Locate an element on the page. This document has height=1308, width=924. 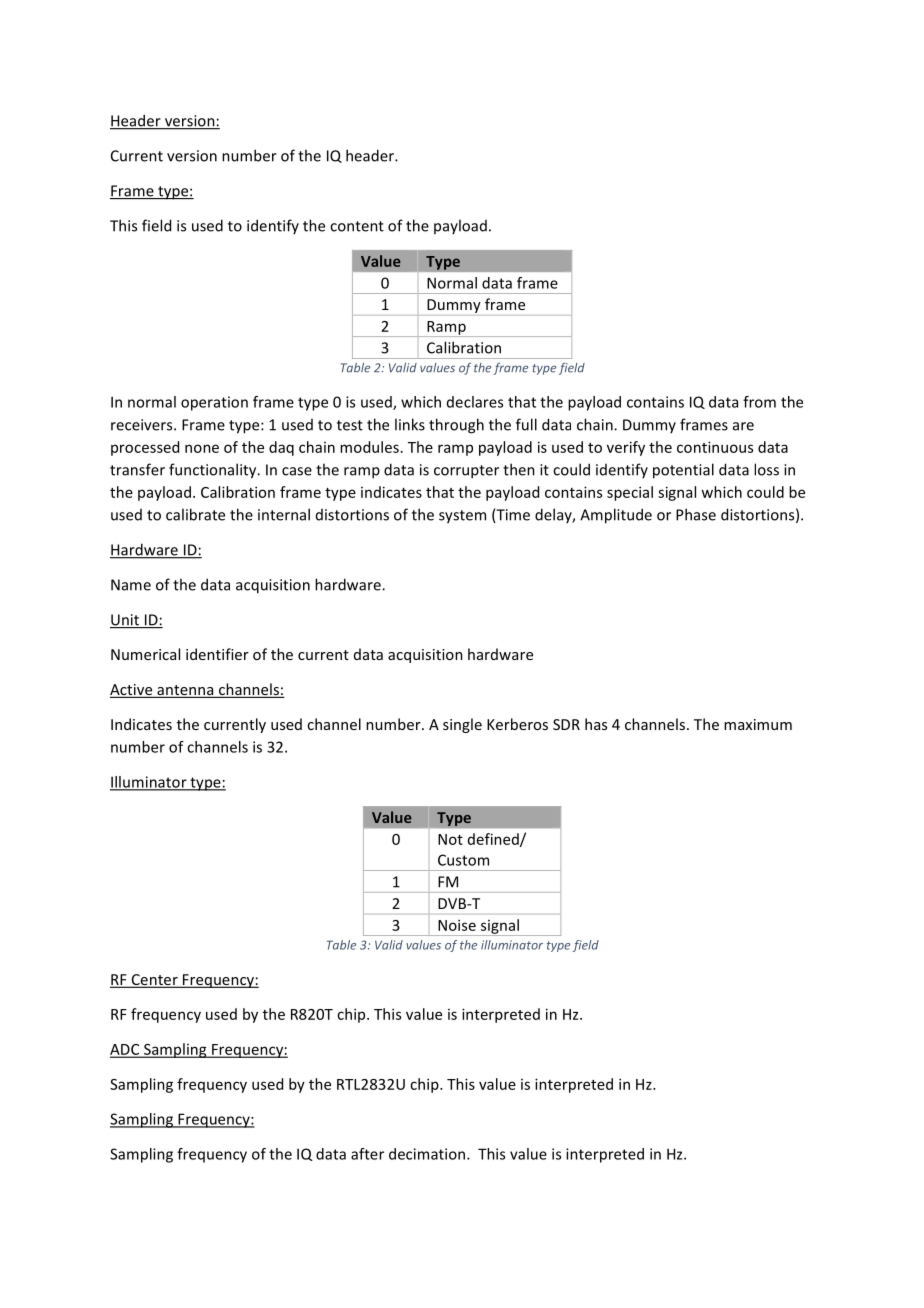
Noise is located at coordinates (457, 925).
